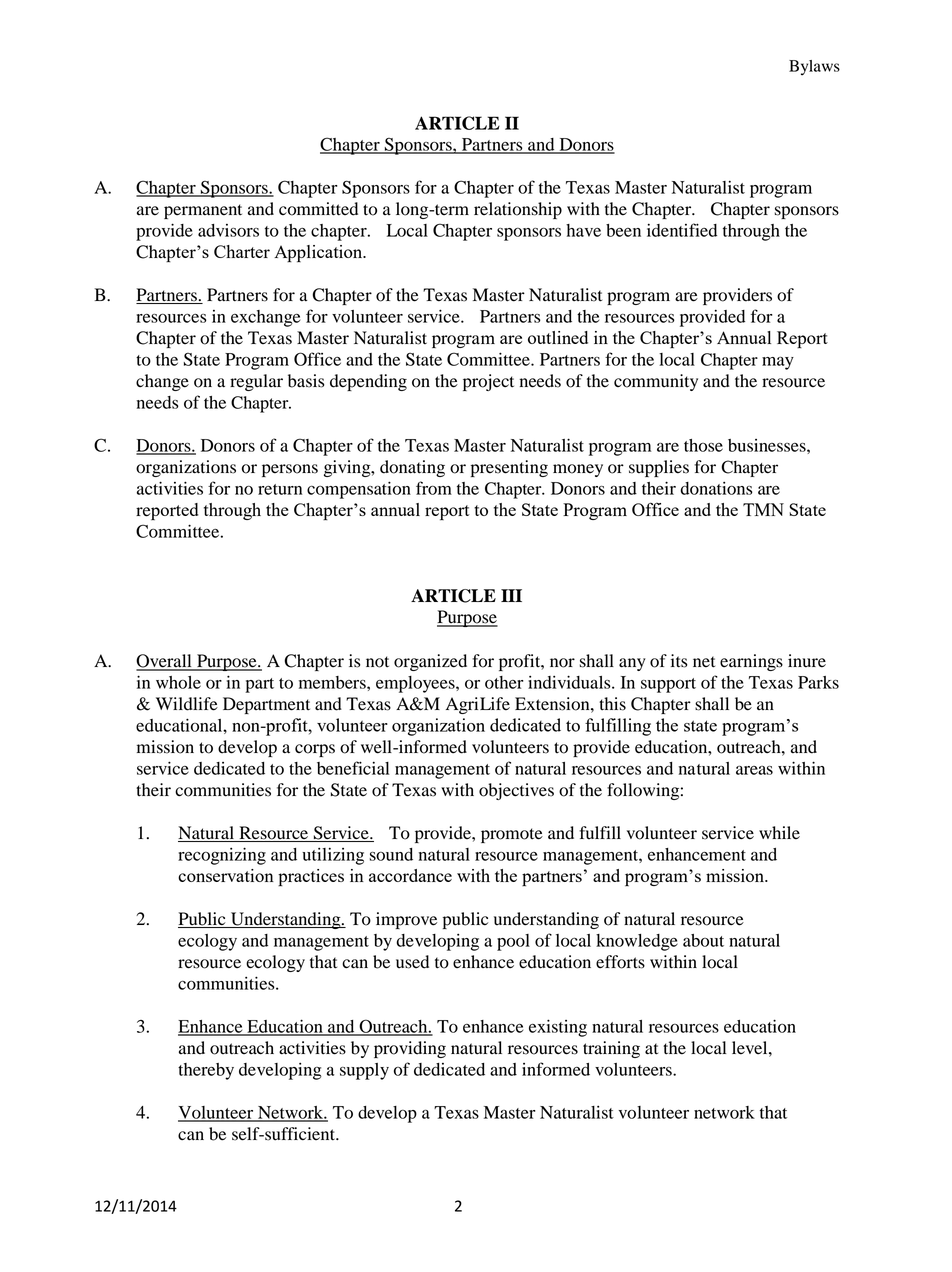 The height and width of the document is (1272, 952). I want to click on return, so click(280, 489).
